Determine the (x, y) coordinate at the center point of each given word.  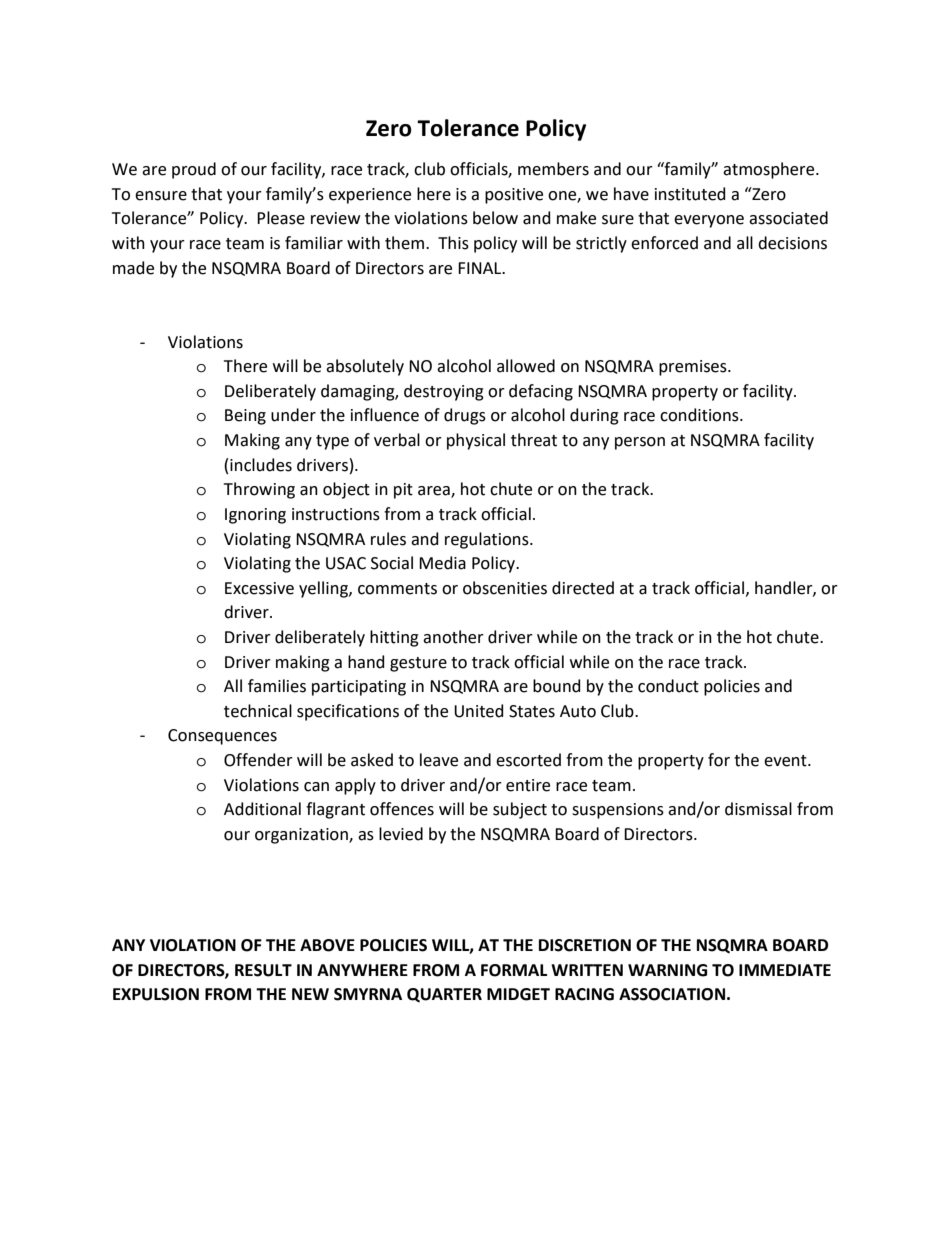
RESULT (263, 970)
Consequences (222, 737)
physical (476, 441)
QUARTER (444, 995)
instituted (690, 194)
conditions (700, 415)
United (479, 711)
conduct (668, 686)
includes (261, 465)
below (495, 218)
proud (194, 170)
